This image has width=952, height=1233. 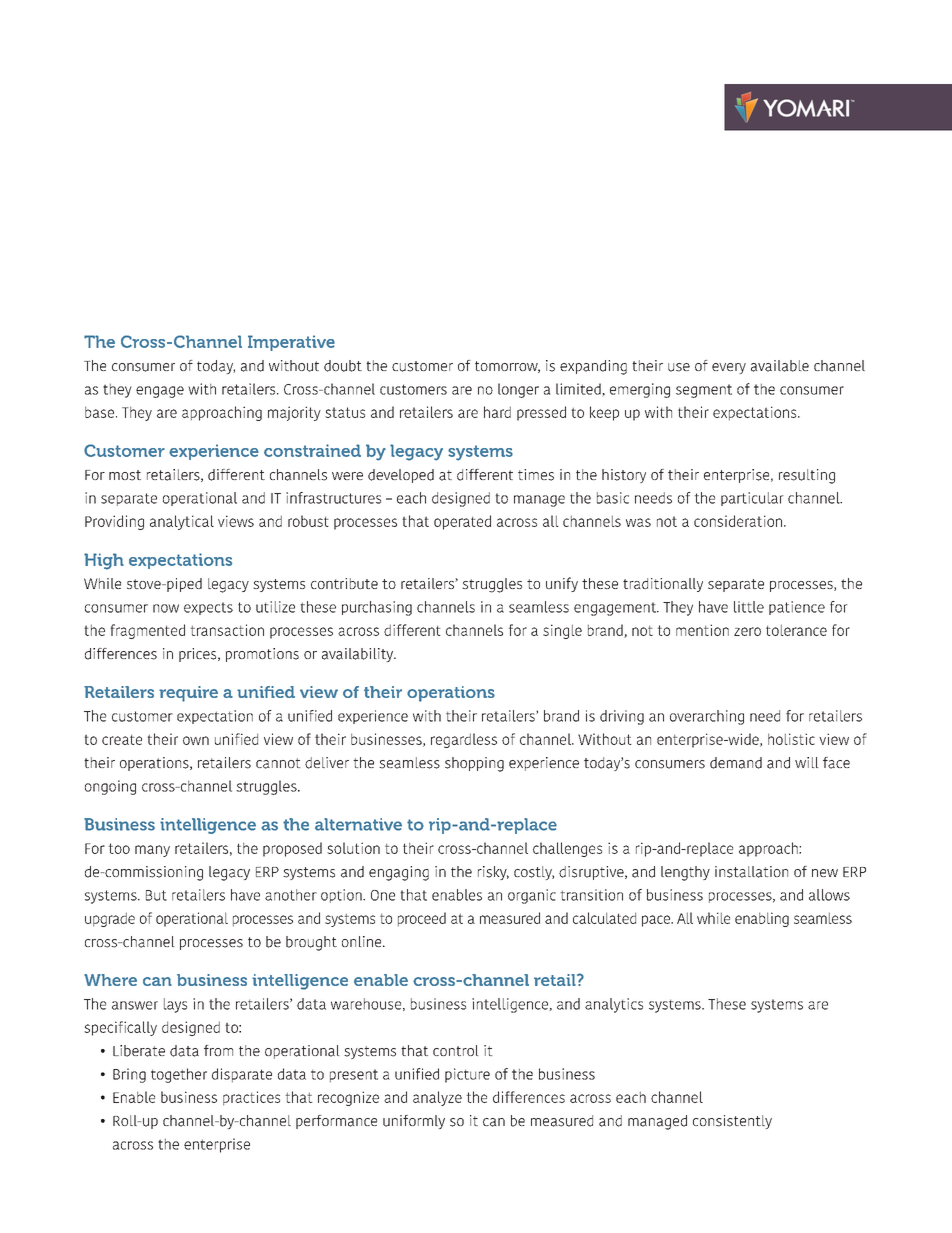 I want to click on consideration, so click(x=738, y=521).
